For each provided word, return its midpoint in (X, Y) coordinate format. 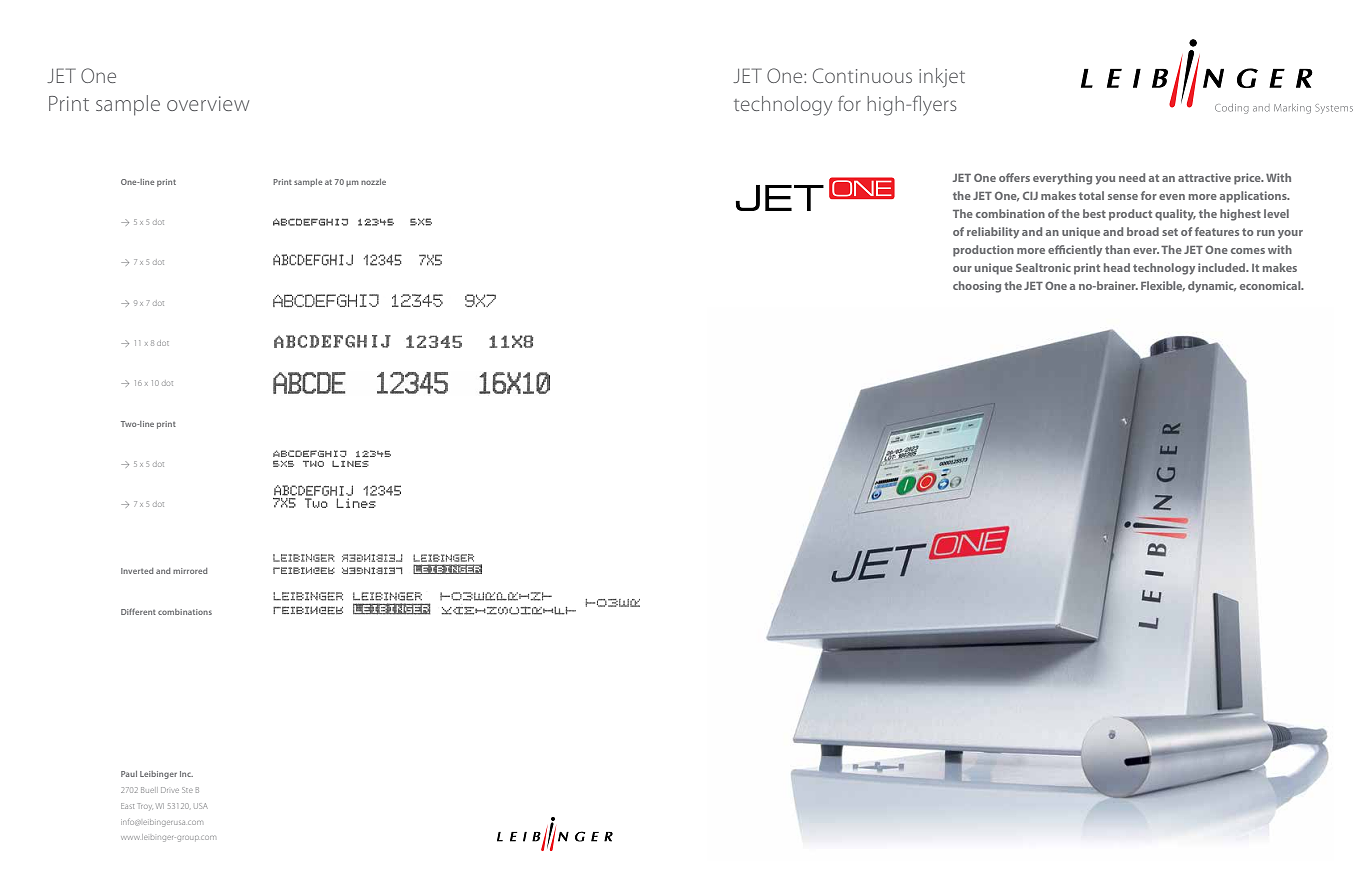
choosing (977, 287)
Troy (145, 806)
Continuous (862, 75)
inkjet (942, 78)
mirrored (190, 571)
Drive (170, 790)
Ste (187, 790)
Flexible (1163, 286)
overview (208, 103)
